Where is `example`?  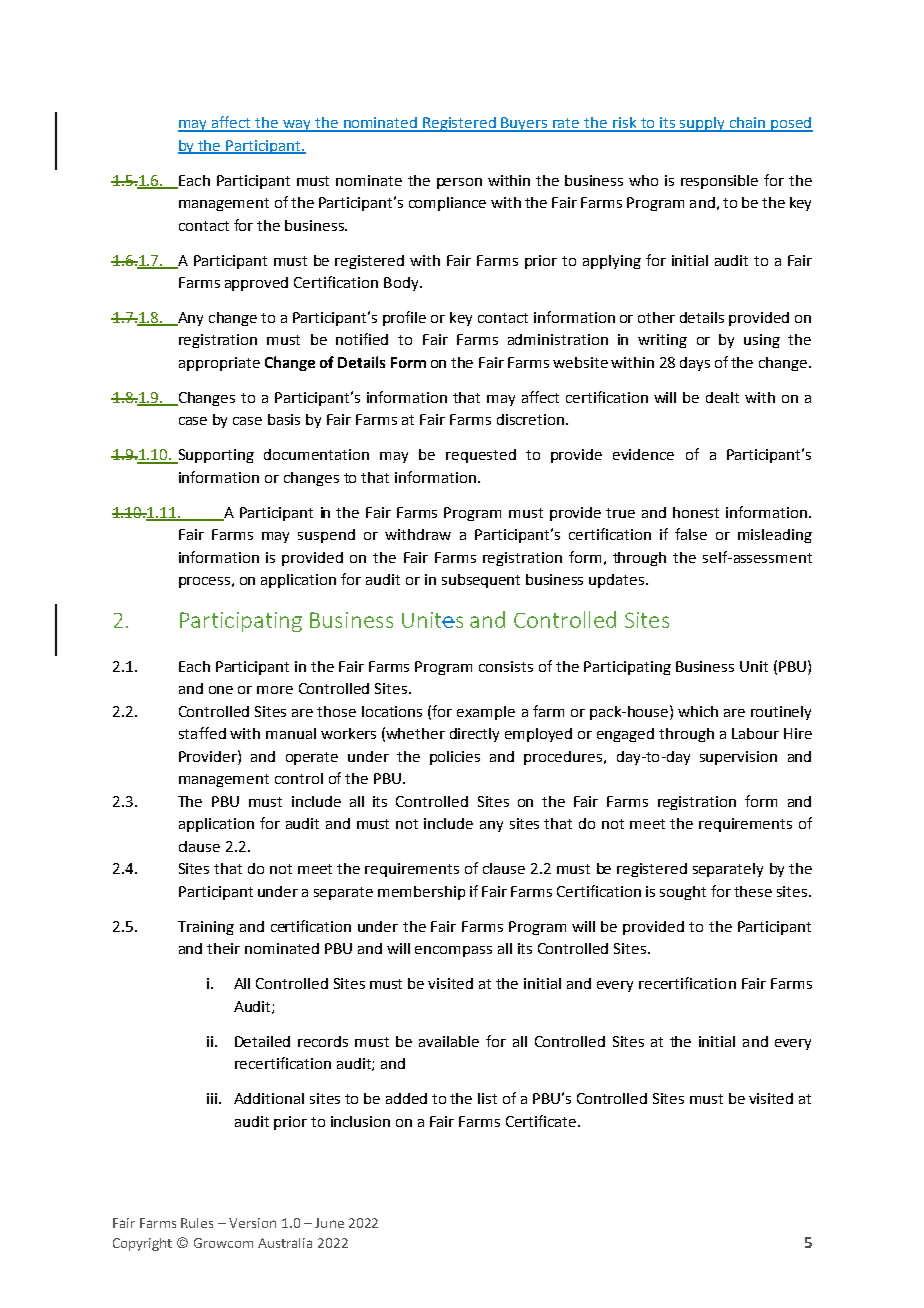
example is located at coordinates (486, 713).
